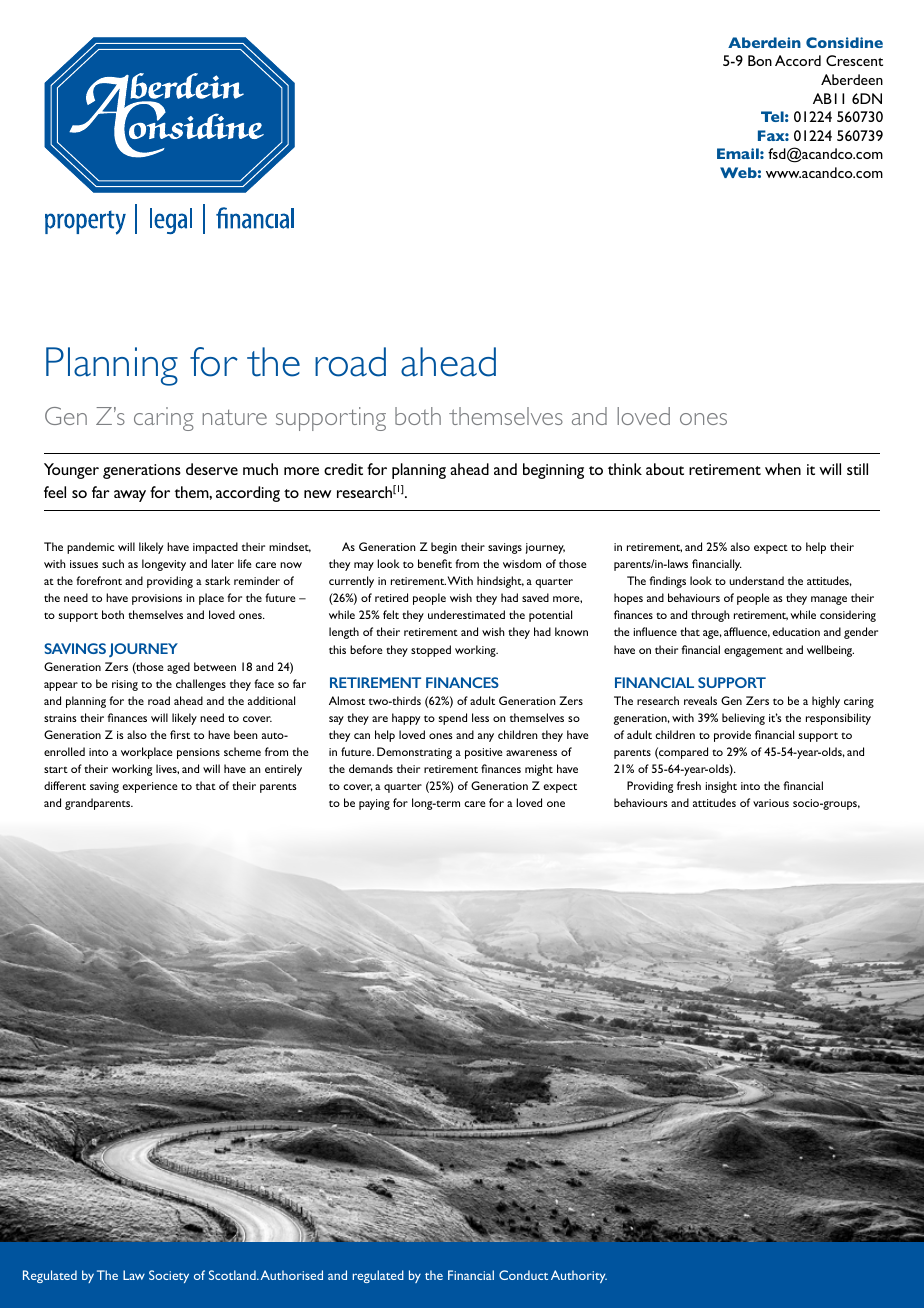 The width and height of the screenshot is (924, 1308). Describe the element at coordinates (852, 79) in the screenshot. I see `Aberdeen` at that location.
